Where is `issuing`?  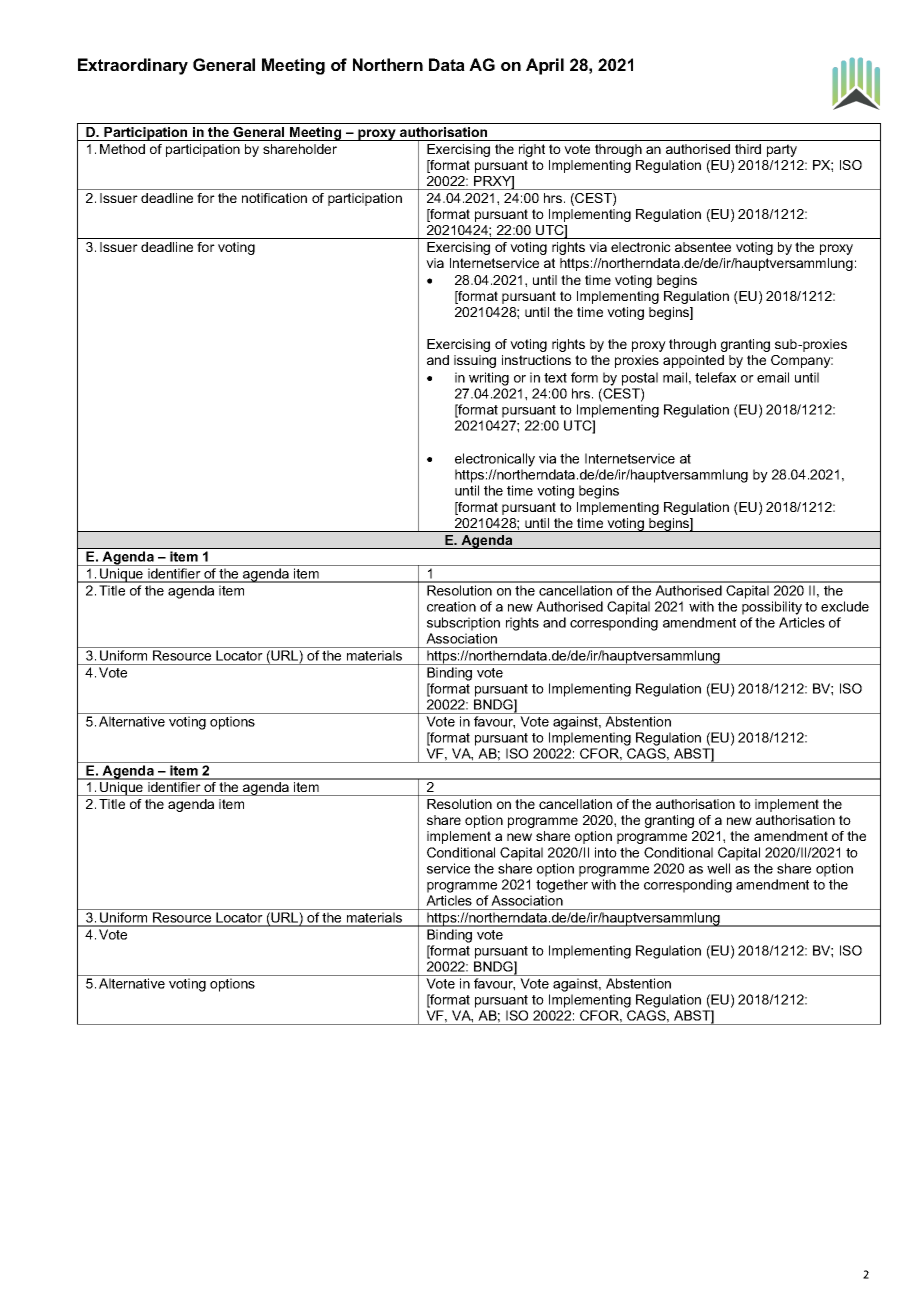
issuing is located at coordinates (475, 361).
